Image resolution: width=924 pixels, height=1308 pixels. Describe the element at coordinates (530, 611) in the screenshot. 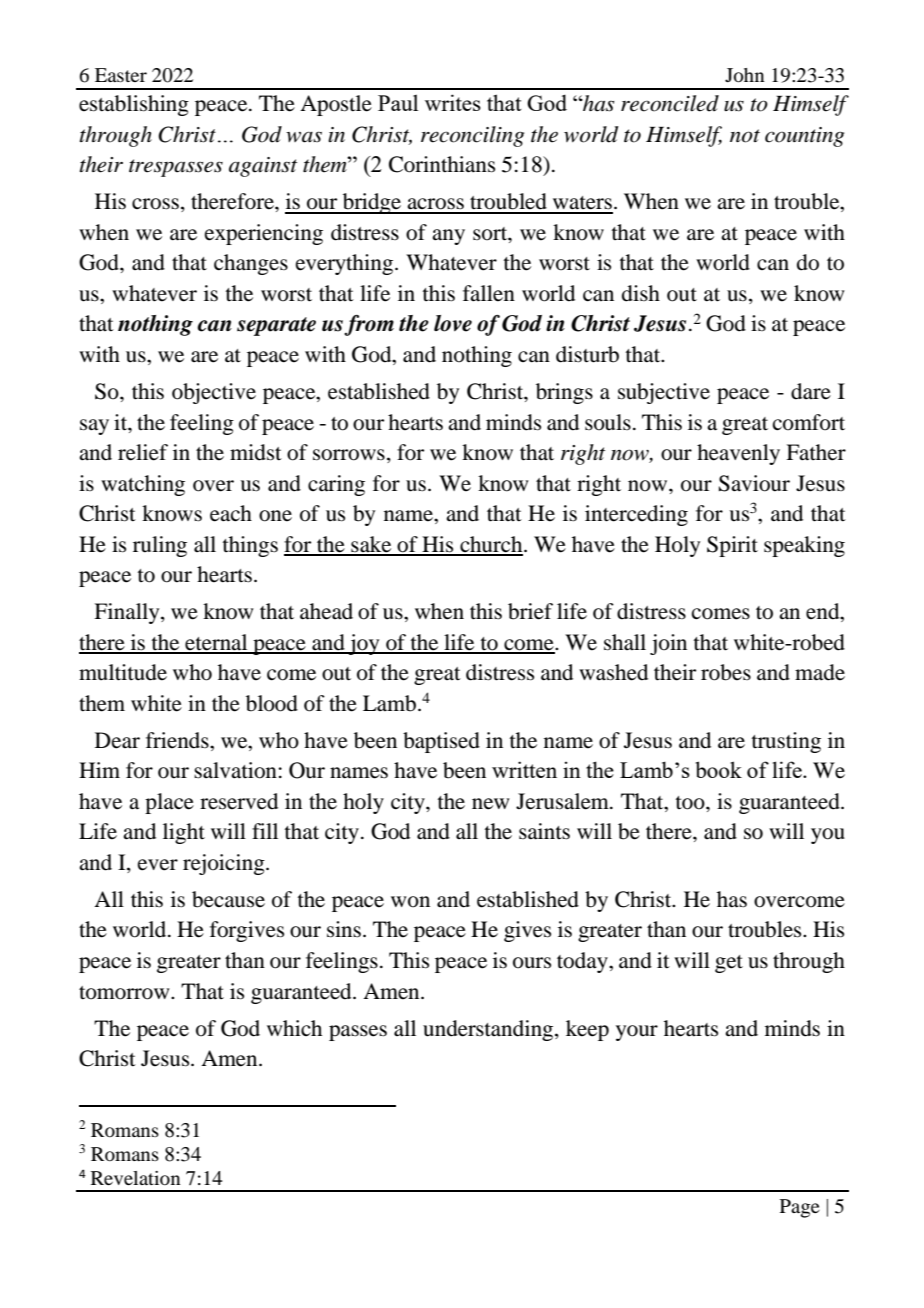

I see `brief` at that location.
